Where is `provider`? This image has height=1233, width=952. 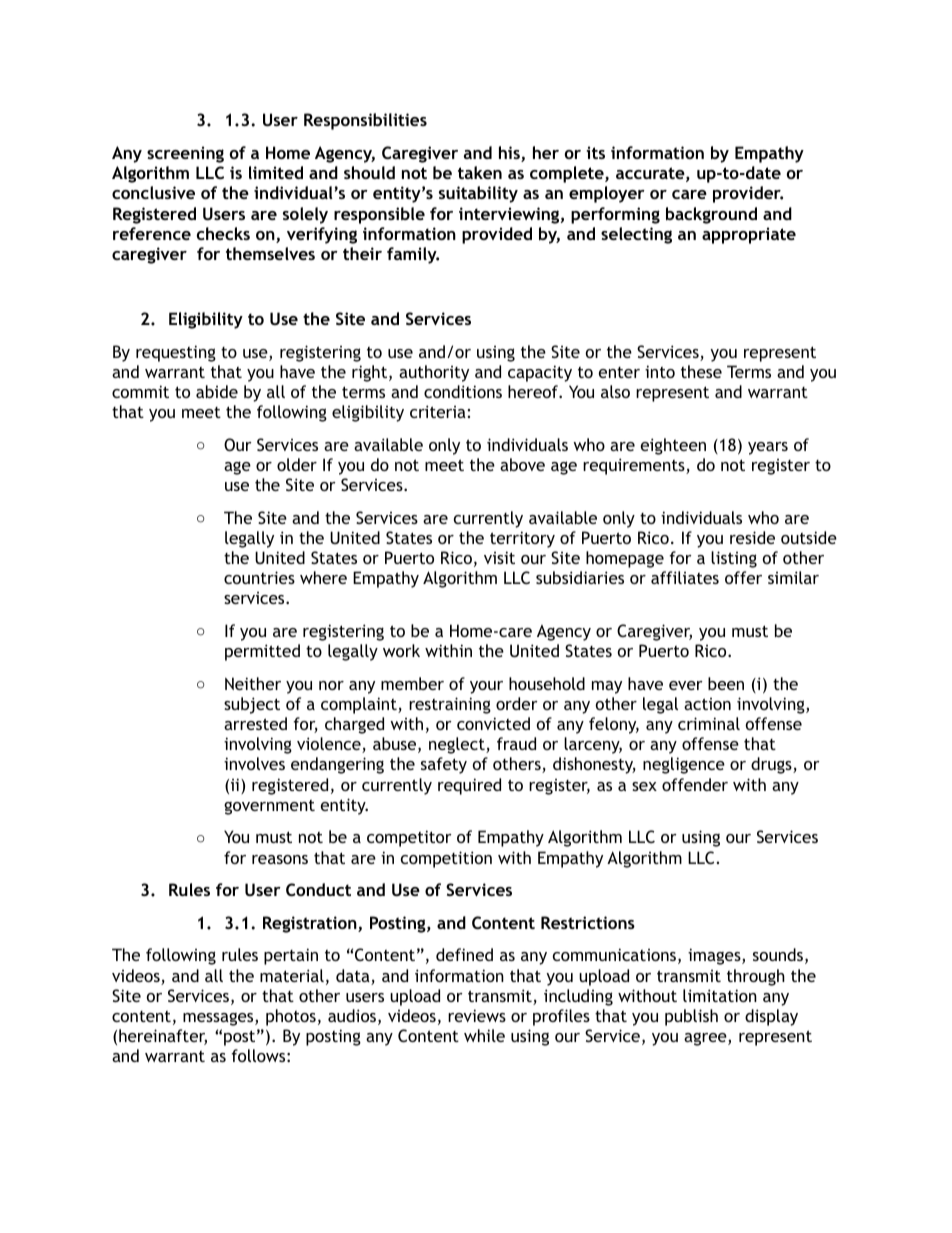 provider is located at coordinates (748, 194).
